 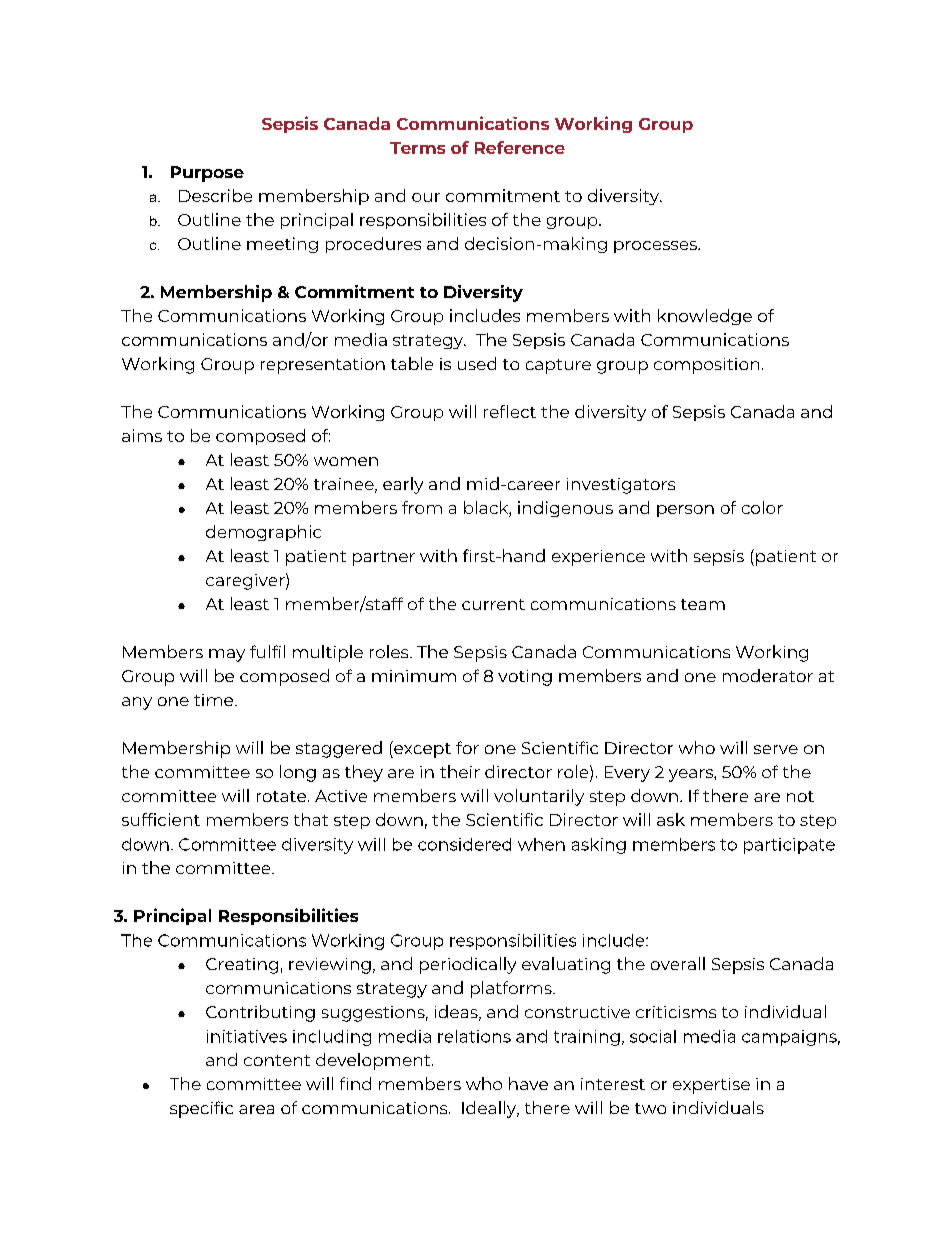 I want to click on specific, so click(x=201, y=1109).
